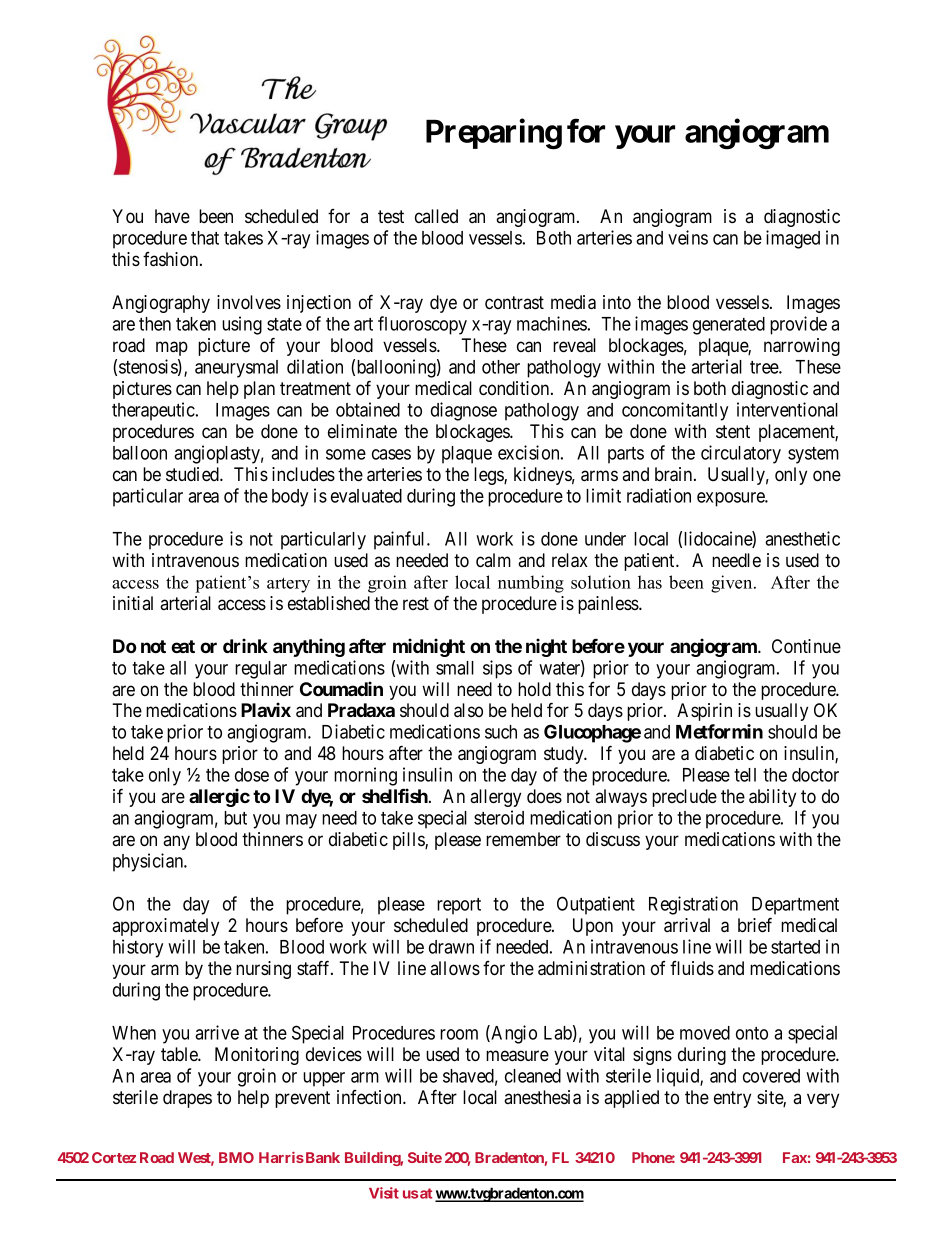 The image size is (952, 1233). What do you see at coordinates (384, 1193) in the screenshot?
I see `Visit` at bounding box center [384, 1193].
